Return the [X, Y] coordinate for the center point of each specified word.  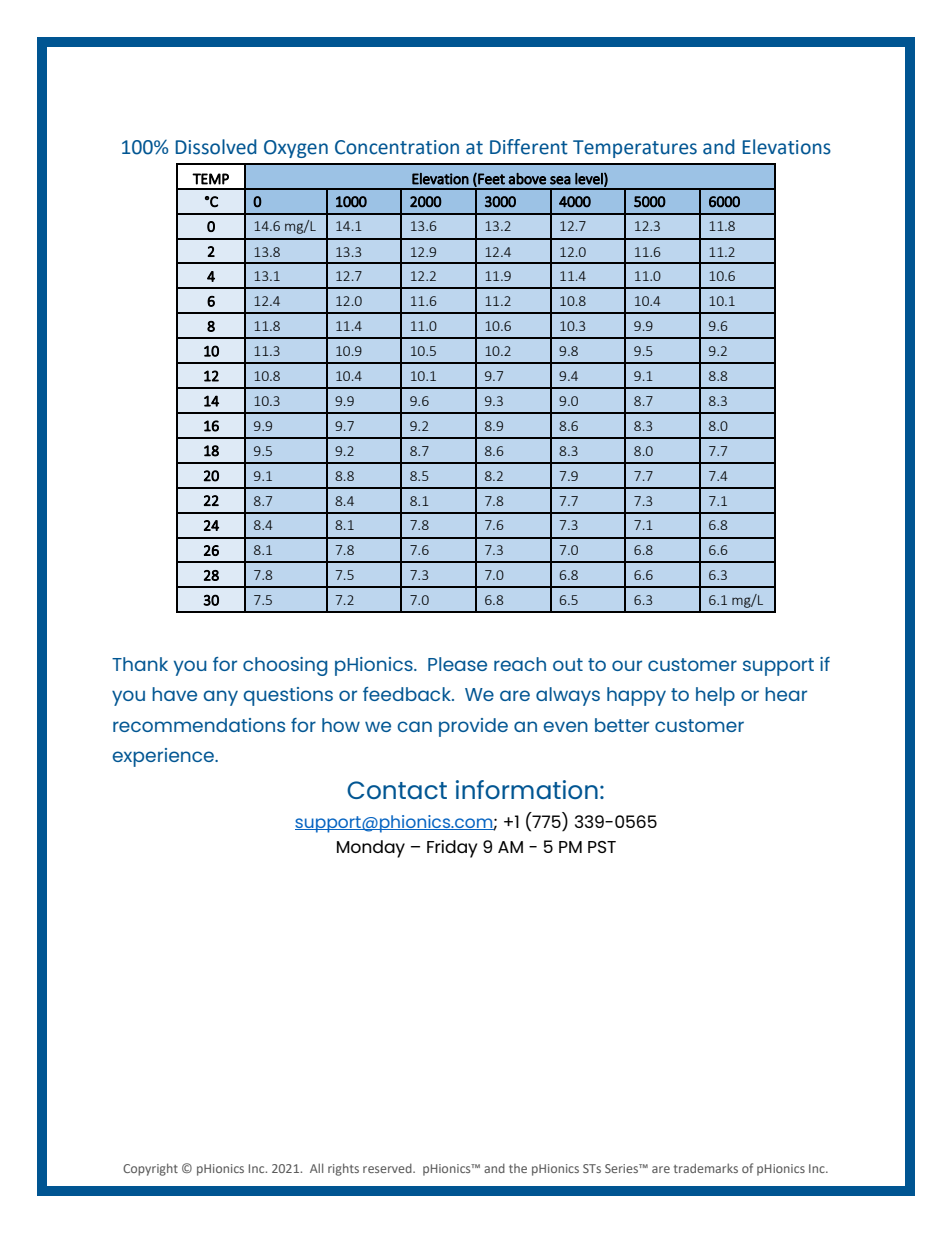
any [220, 698]
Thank [140, 664]
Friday [452, 849]
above [527, 179]
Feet [490, 179]
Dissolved [216, 147]
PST [602, 847]
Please [457, 664]
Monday [371, 849]
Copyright [150, 1169]
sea [560, 180]
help [715, 696]
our [627, 665]
